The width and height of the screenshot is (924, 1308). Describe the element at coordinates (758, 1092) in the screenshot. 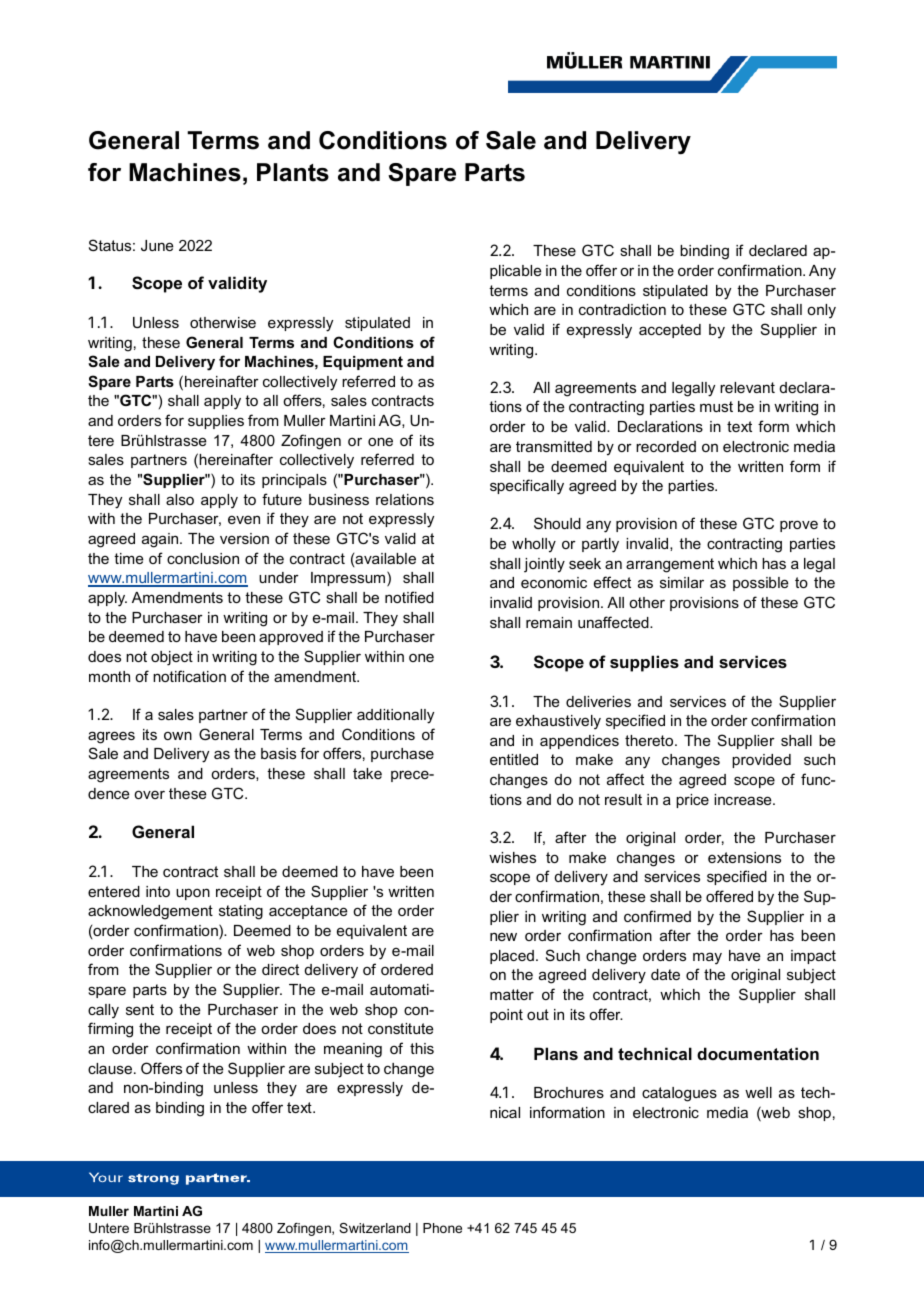

I see `well` at that location.
